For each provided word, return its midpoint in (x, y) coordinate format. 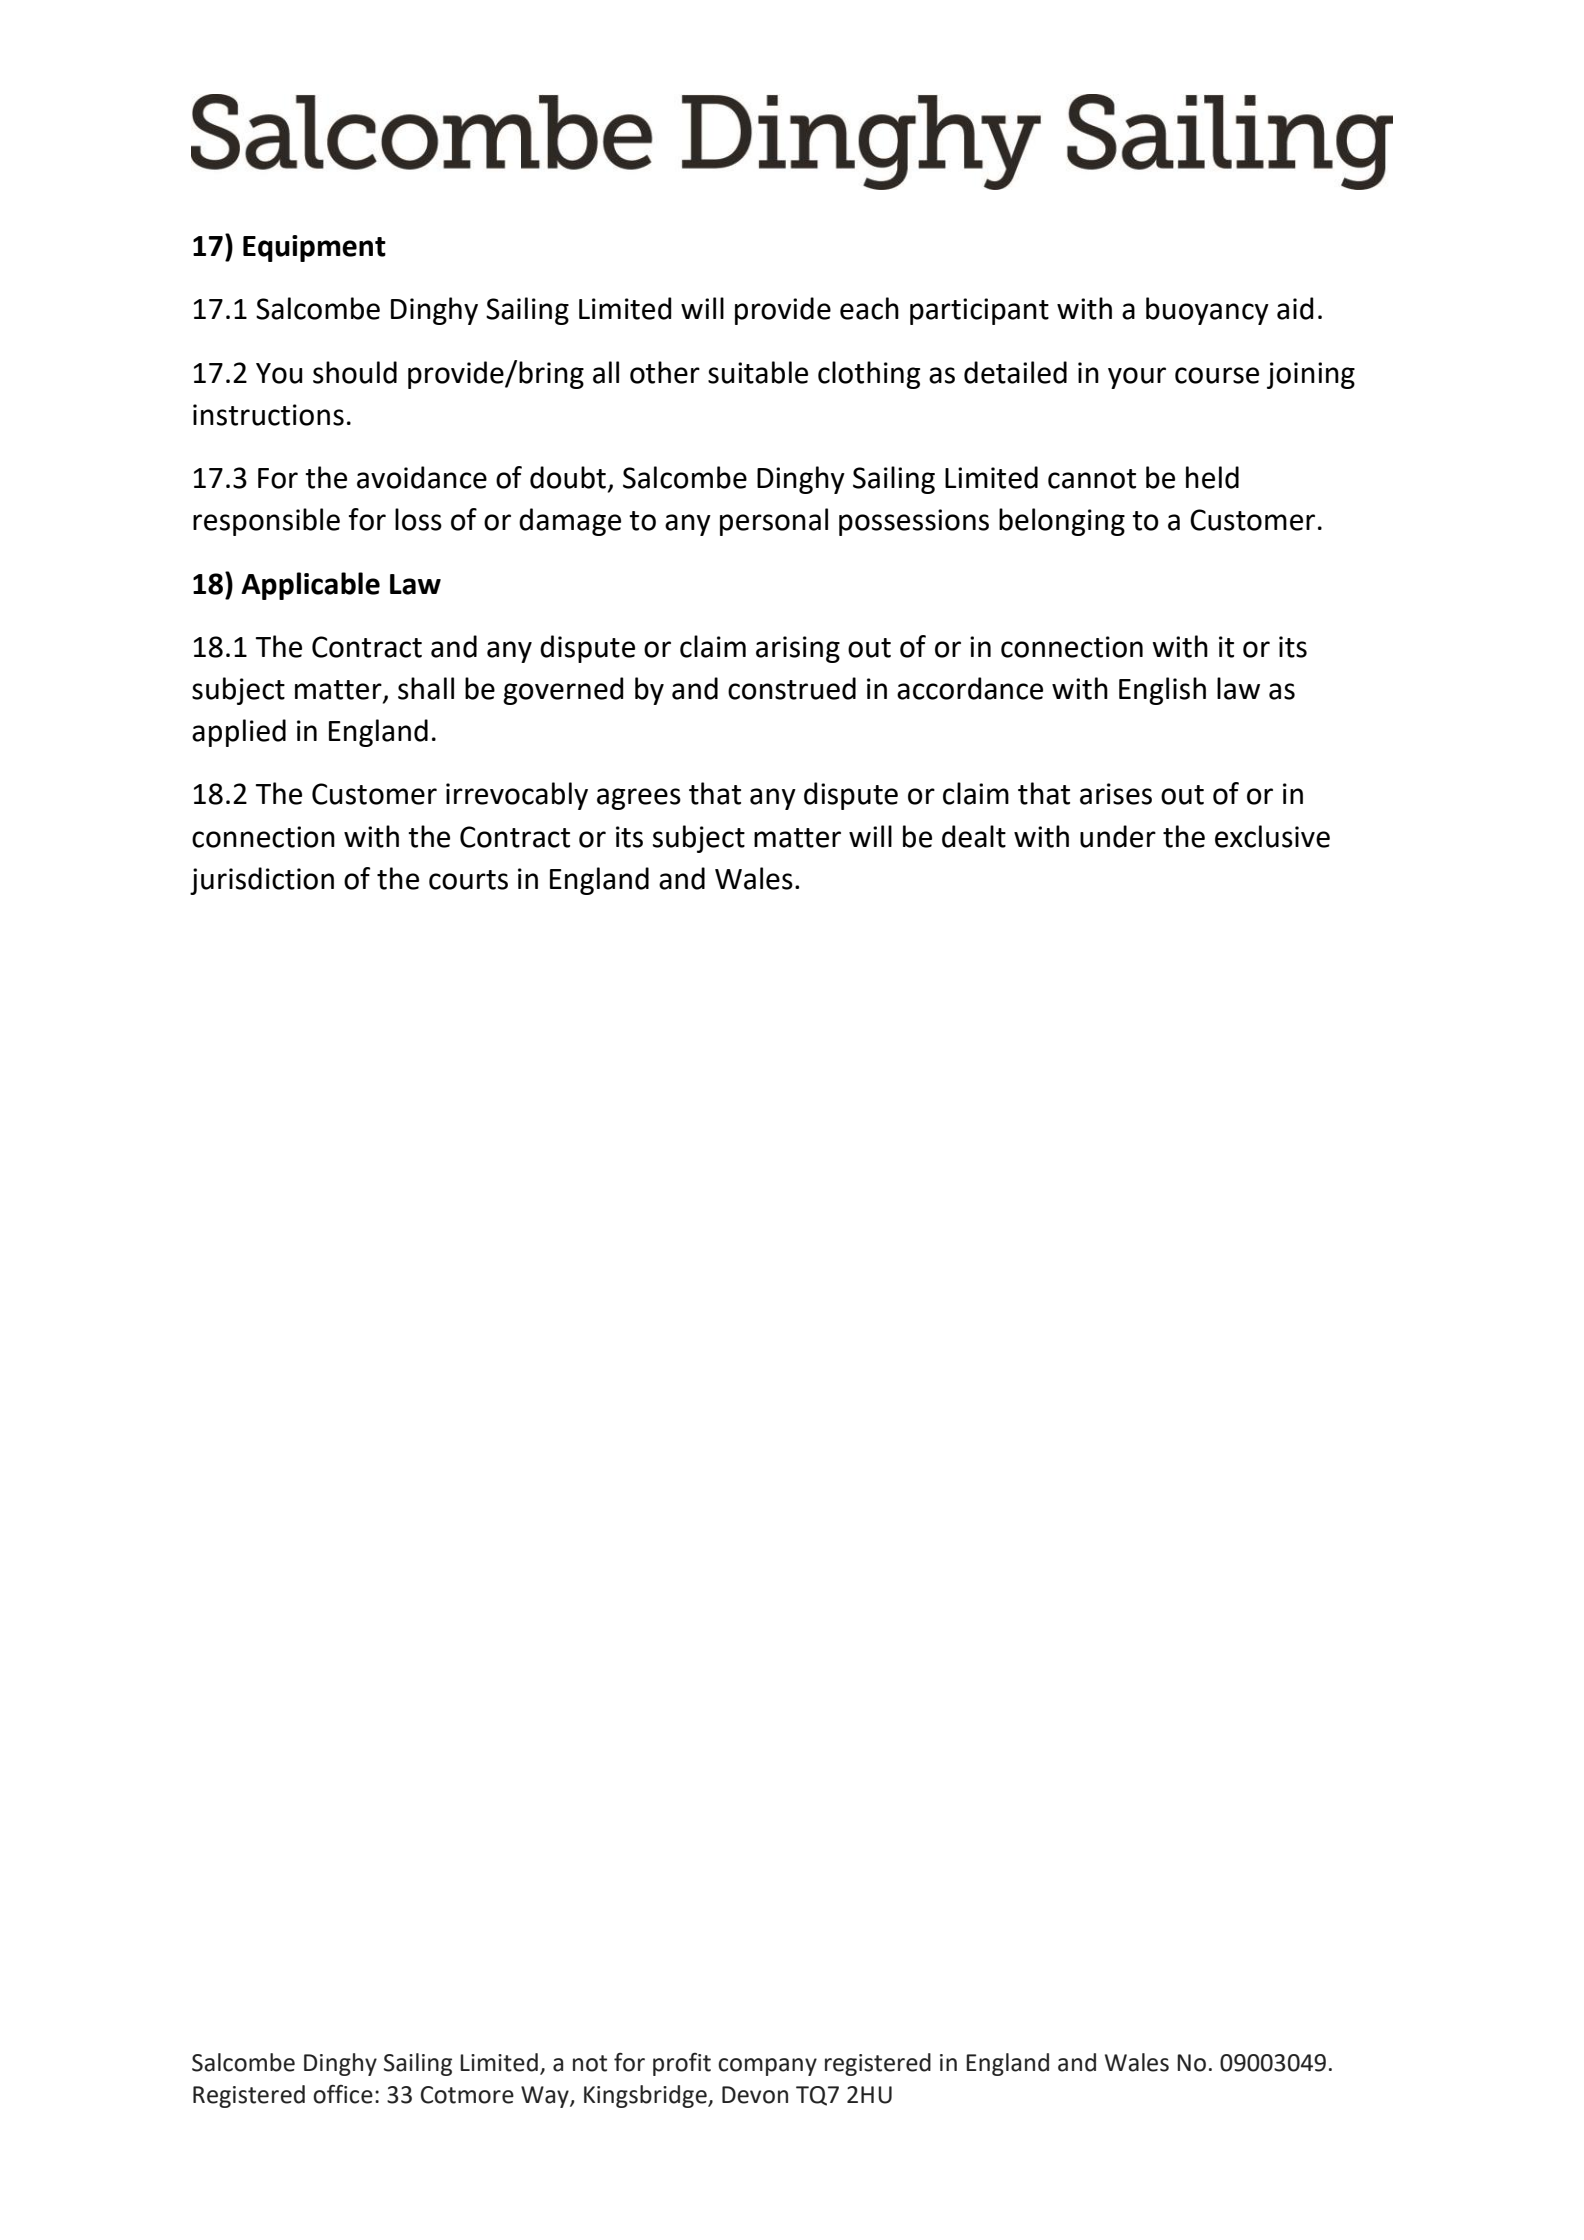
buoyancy (1207, 311)
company (767, 2067)
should (355, 372)
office (343, 2094)
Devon (755, 2095)
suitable (758, 372)
